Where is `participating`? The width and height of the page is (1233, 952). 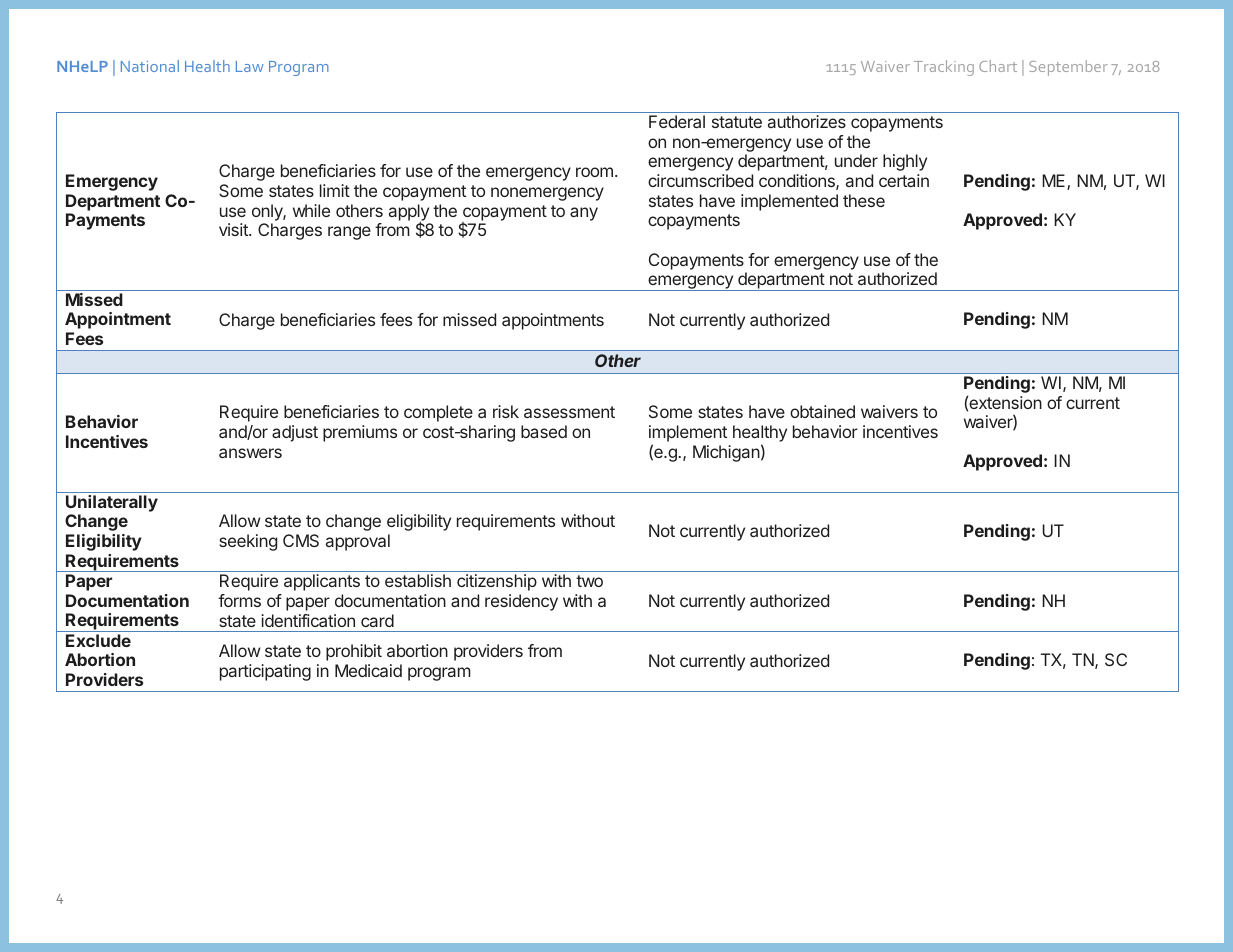 participating is located at coordinates (265, 672).
